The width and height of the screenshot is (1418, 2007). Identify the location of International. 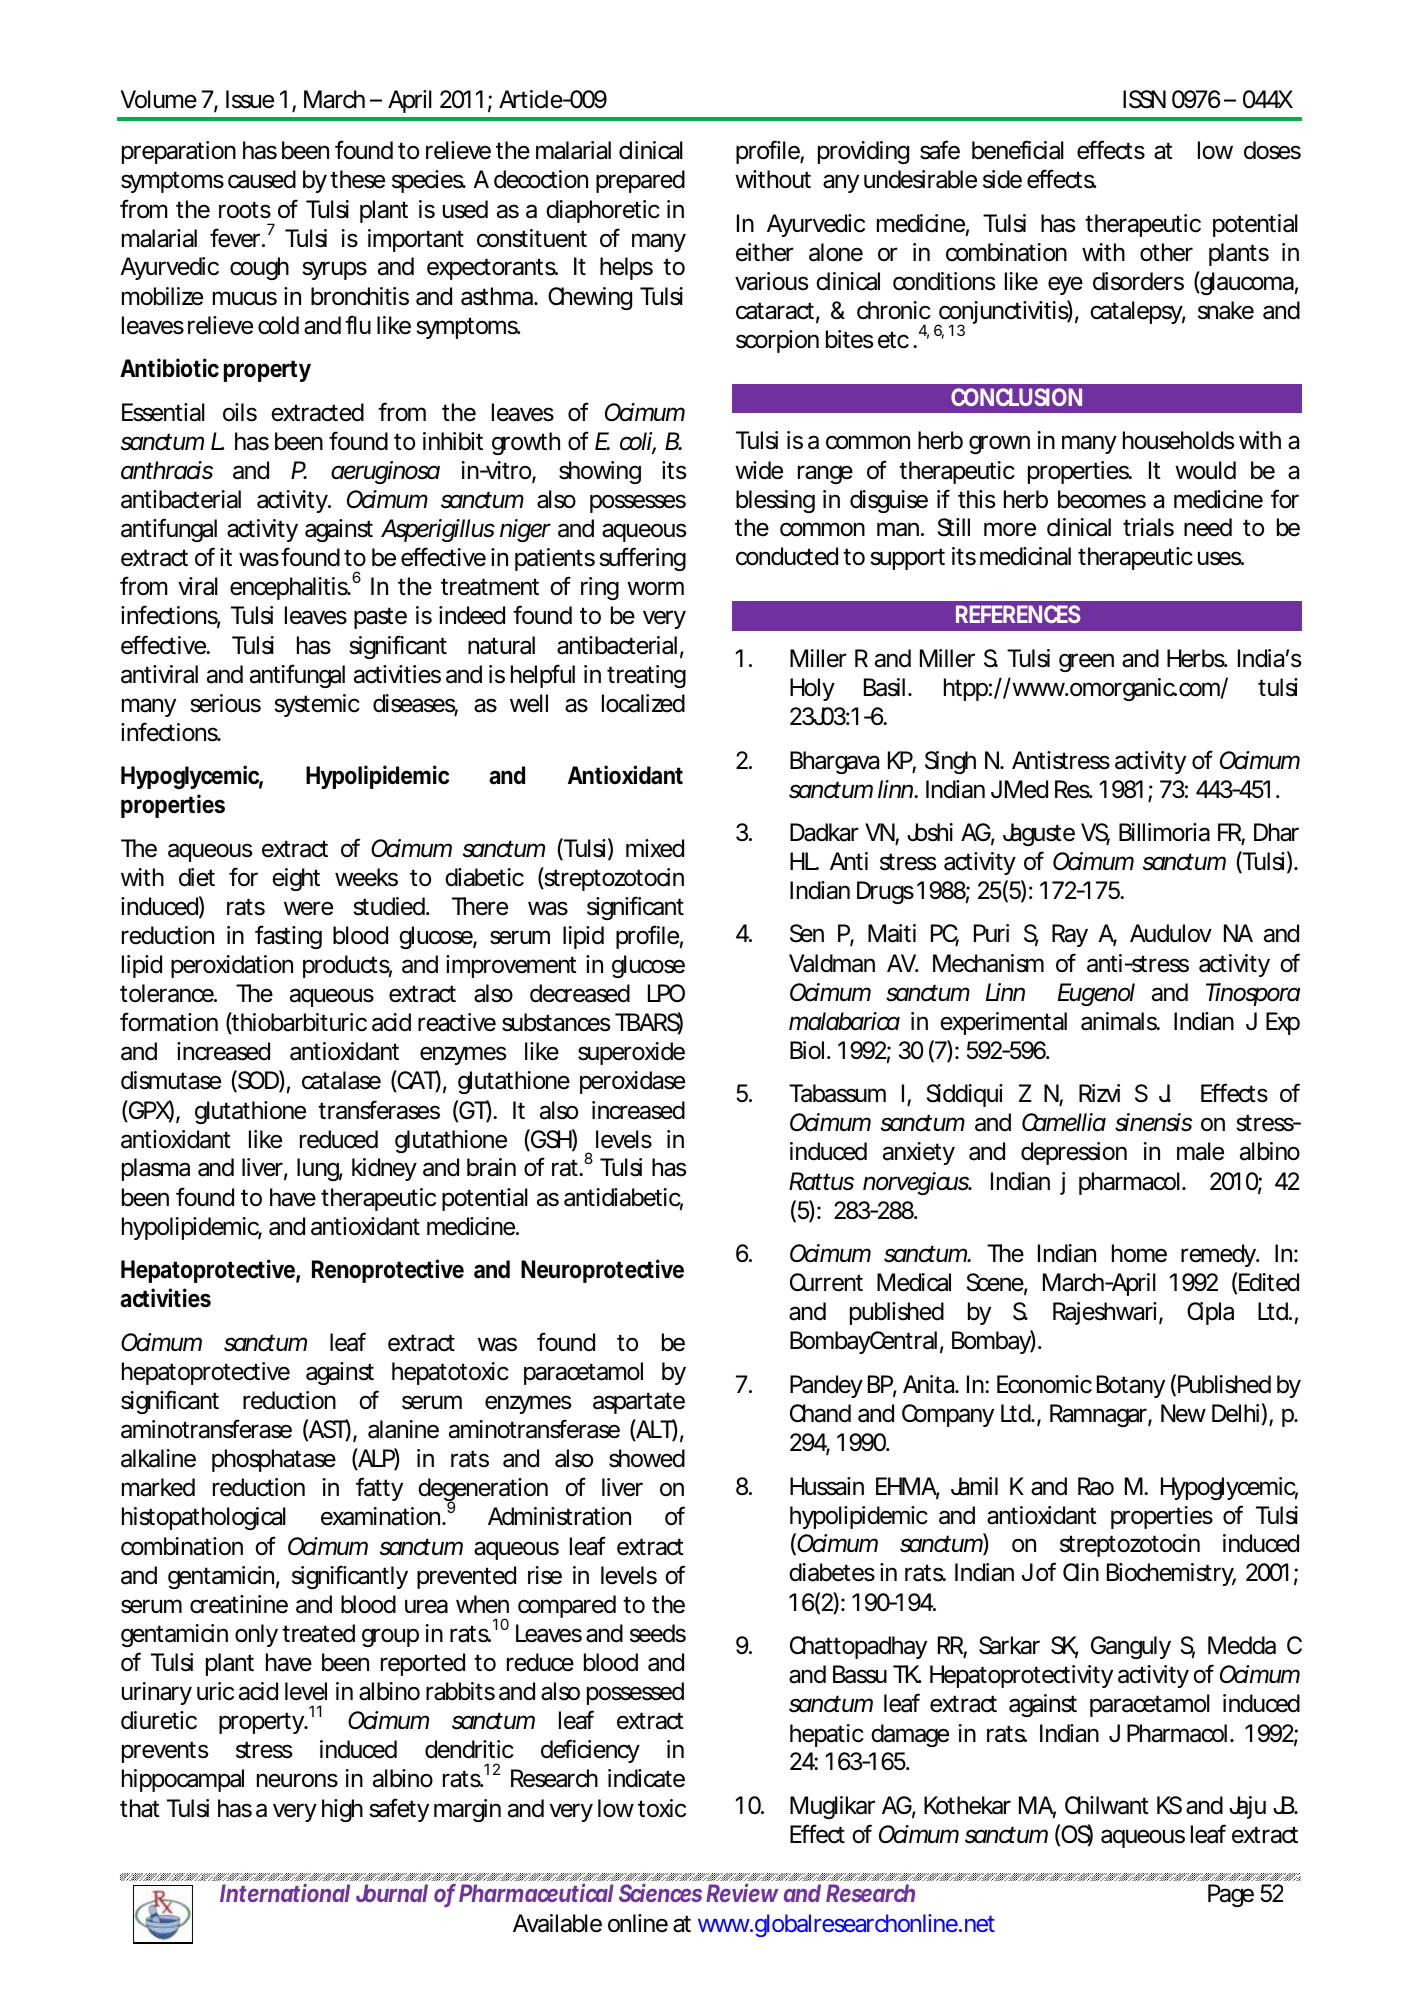
(285, 1892).
